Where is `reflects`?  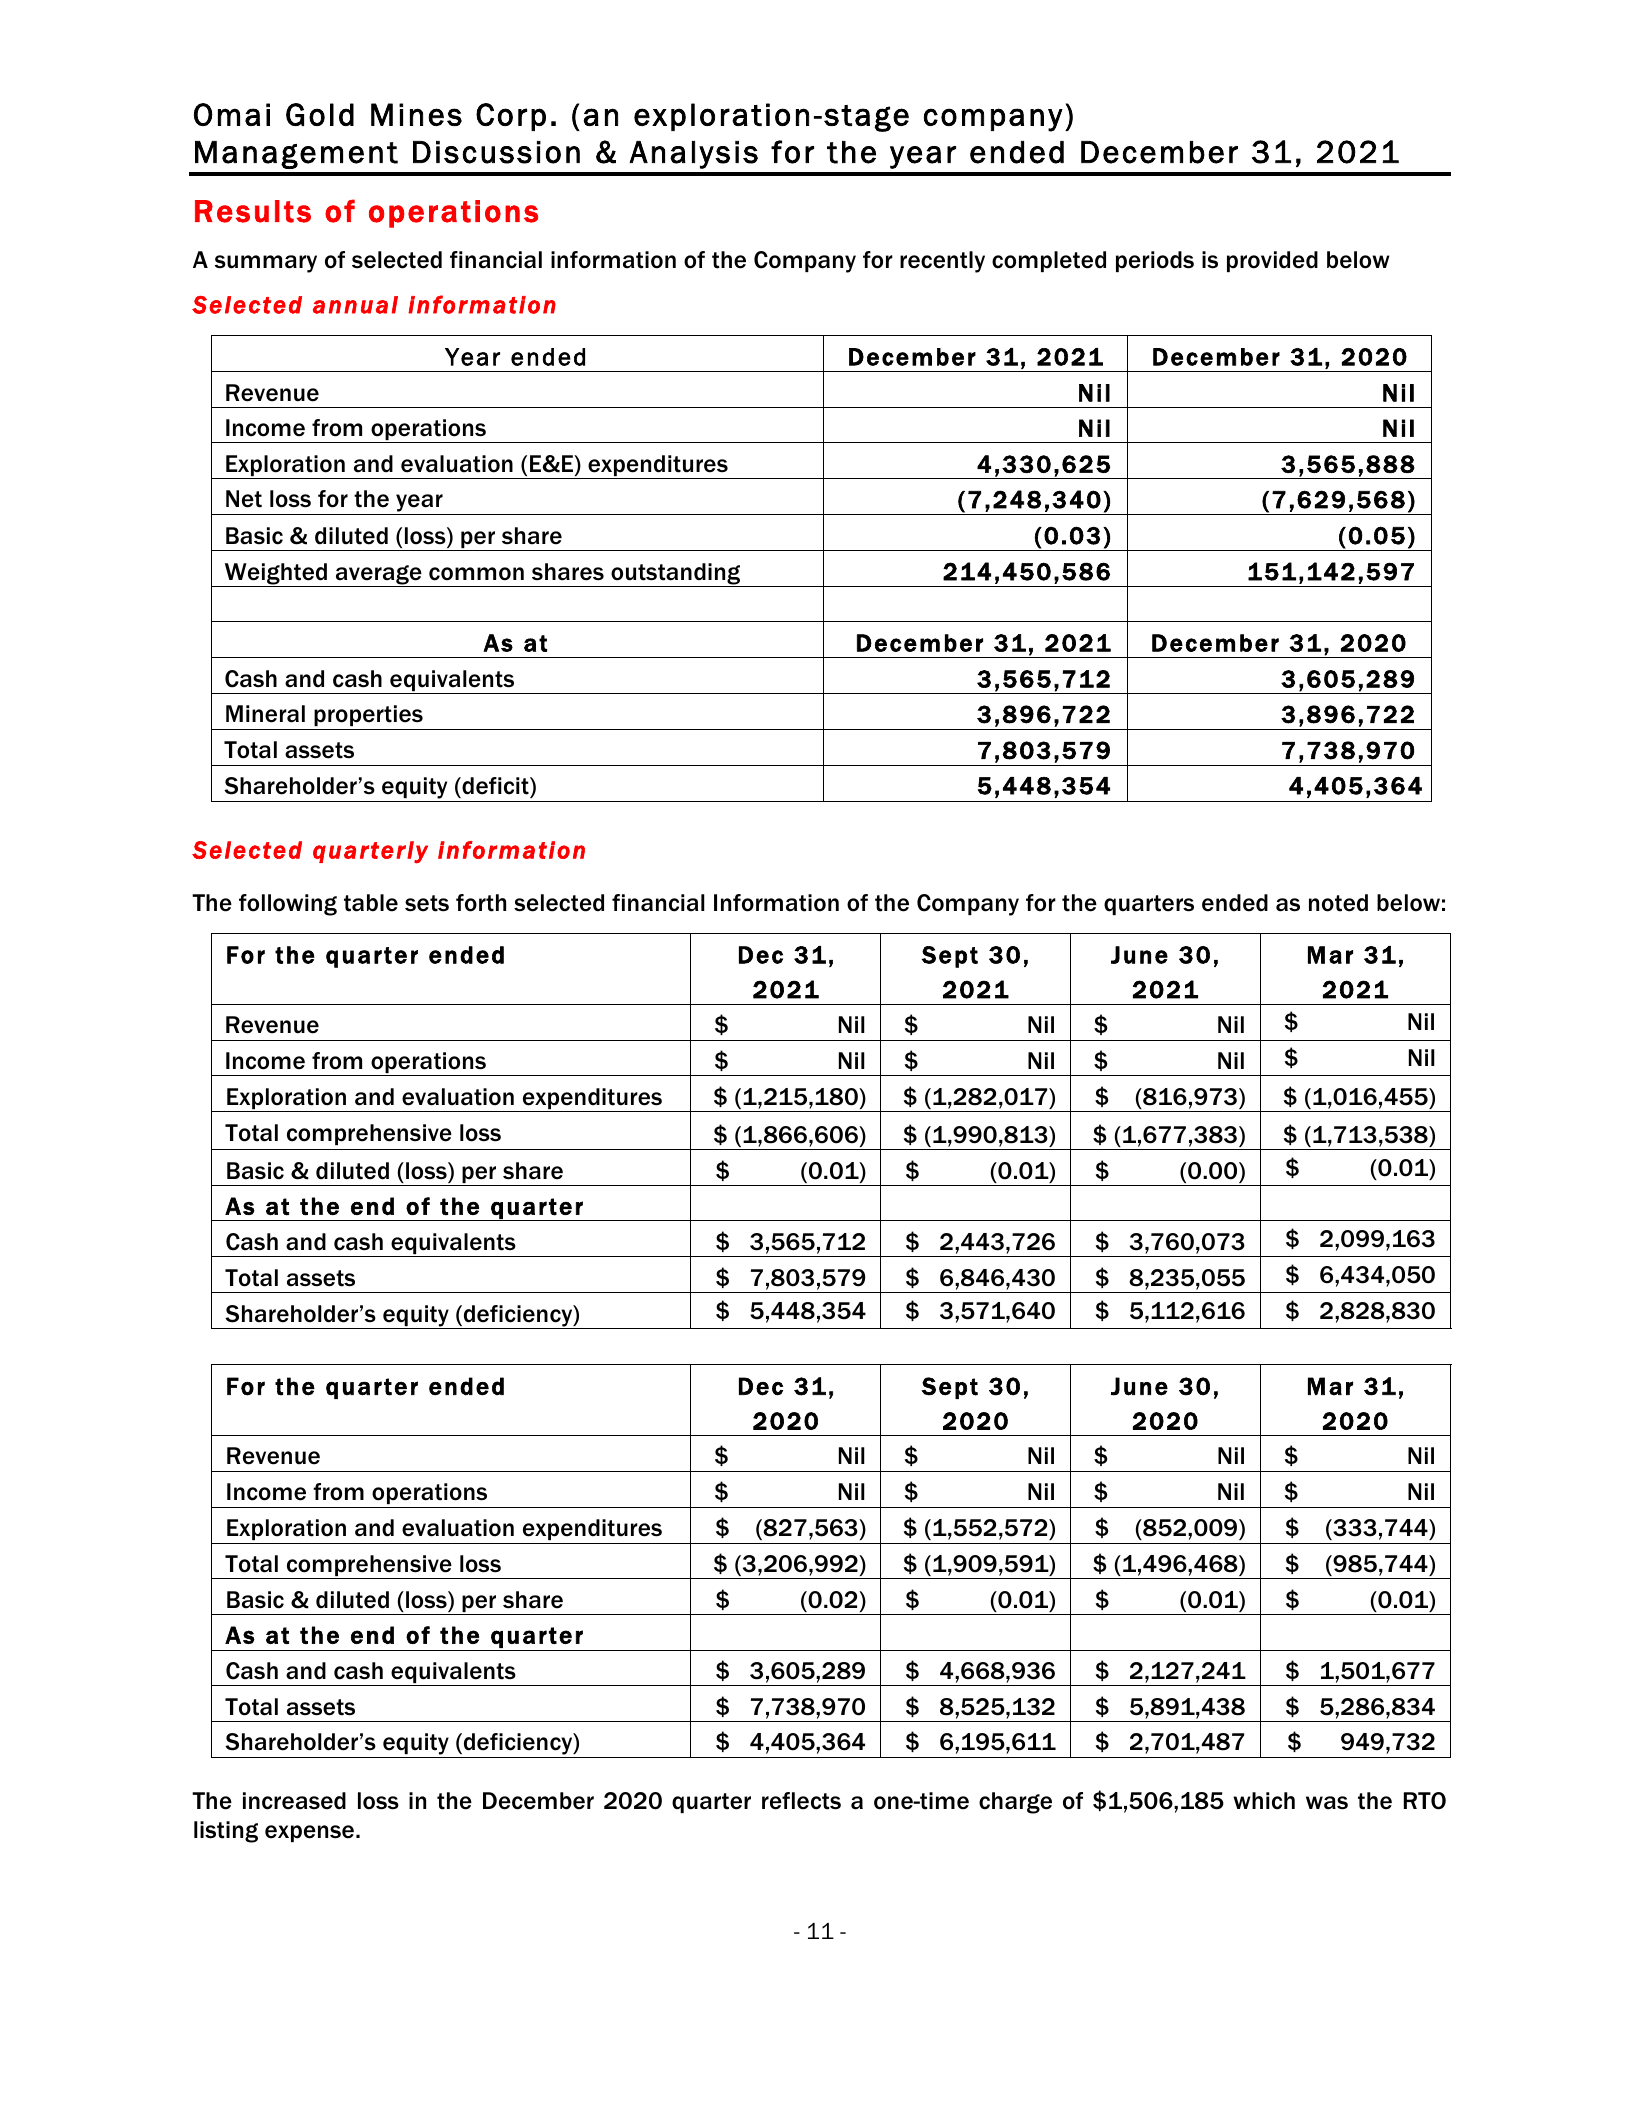
reflects is located at coordinates (801, 1801).
